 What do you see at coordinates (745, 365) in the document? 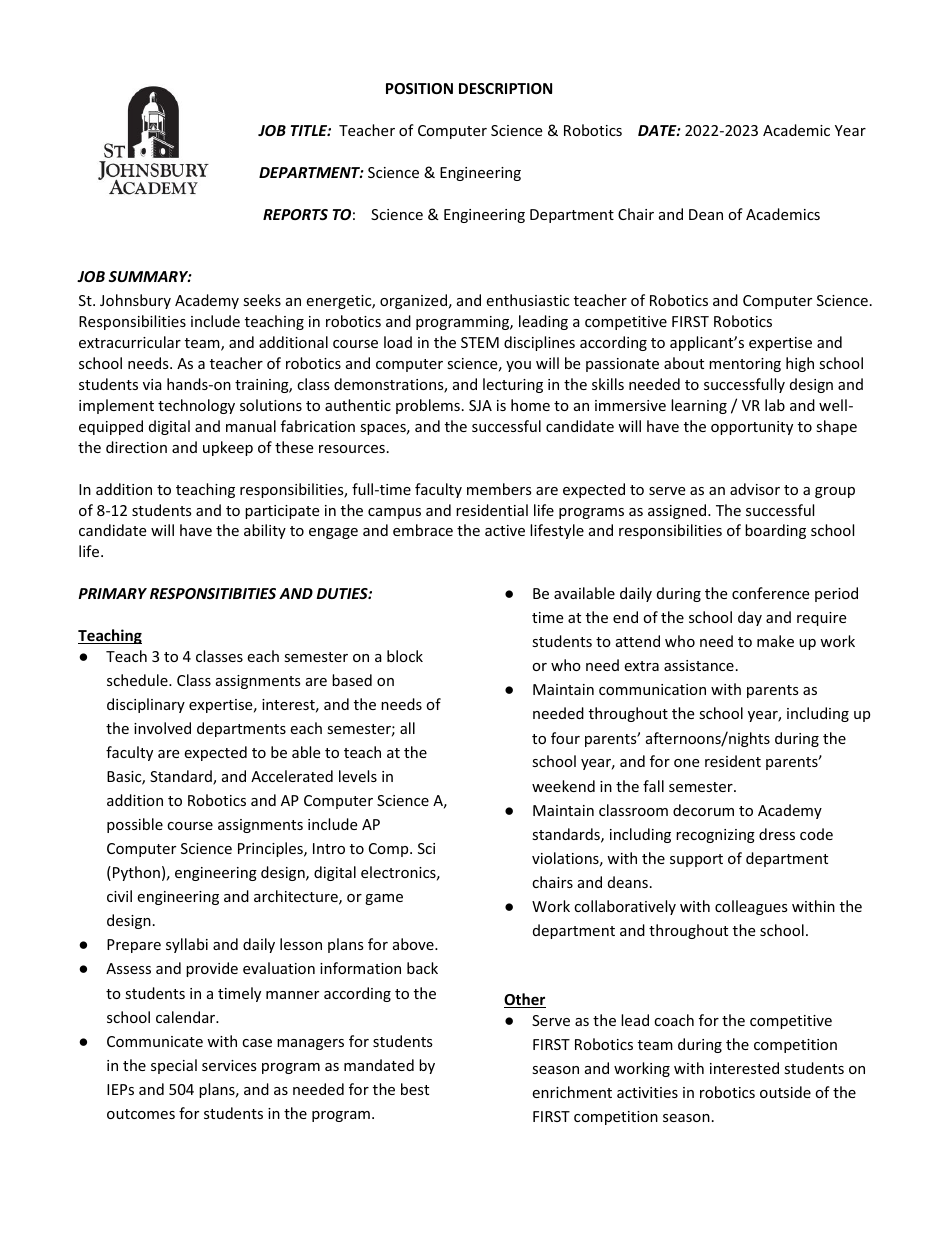
I see `mentoring` at bounding box center [745, 365].
